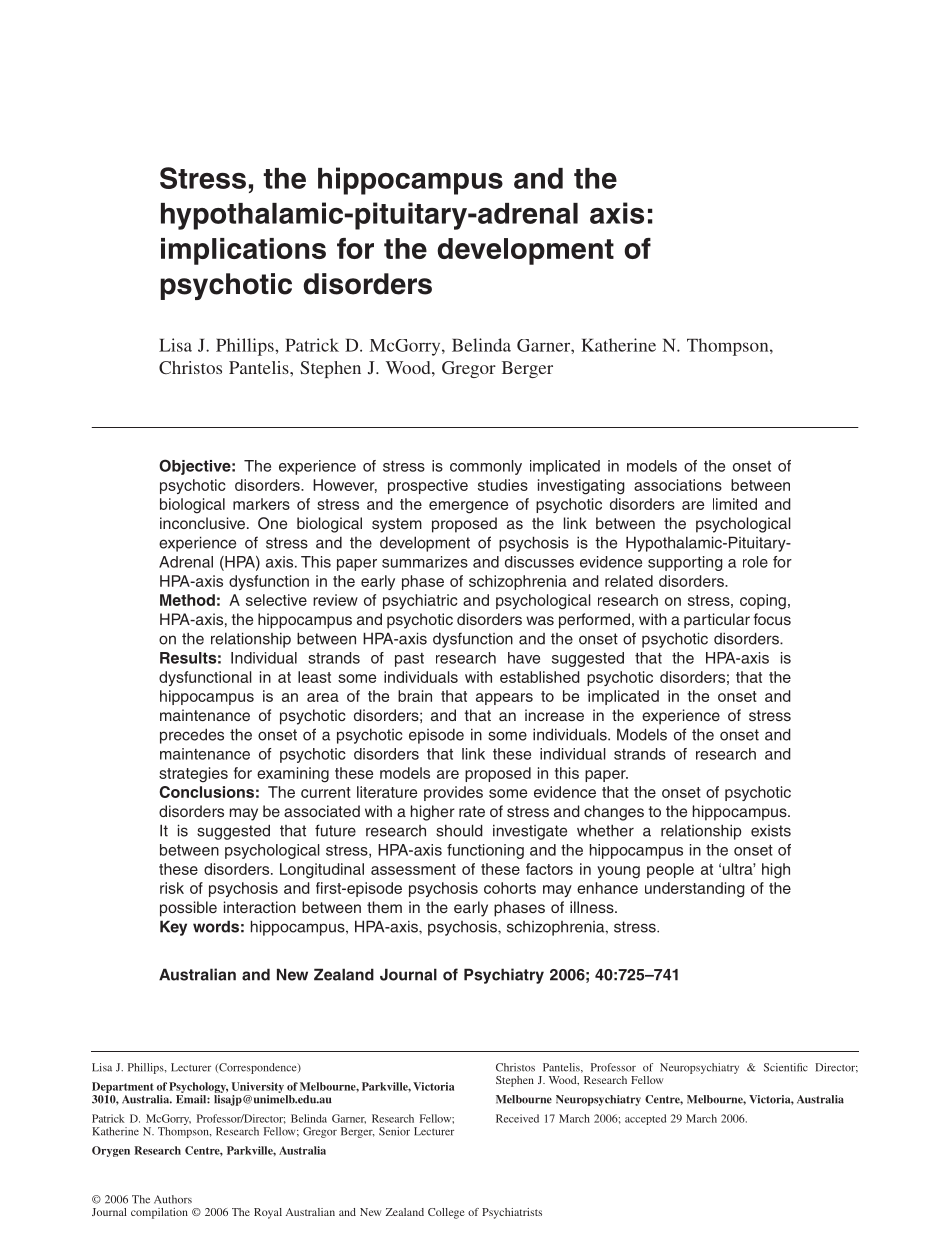 Image resolution: width=952 pixels, height=1248 pixels. I want to click on brain, so click(415, 696).
